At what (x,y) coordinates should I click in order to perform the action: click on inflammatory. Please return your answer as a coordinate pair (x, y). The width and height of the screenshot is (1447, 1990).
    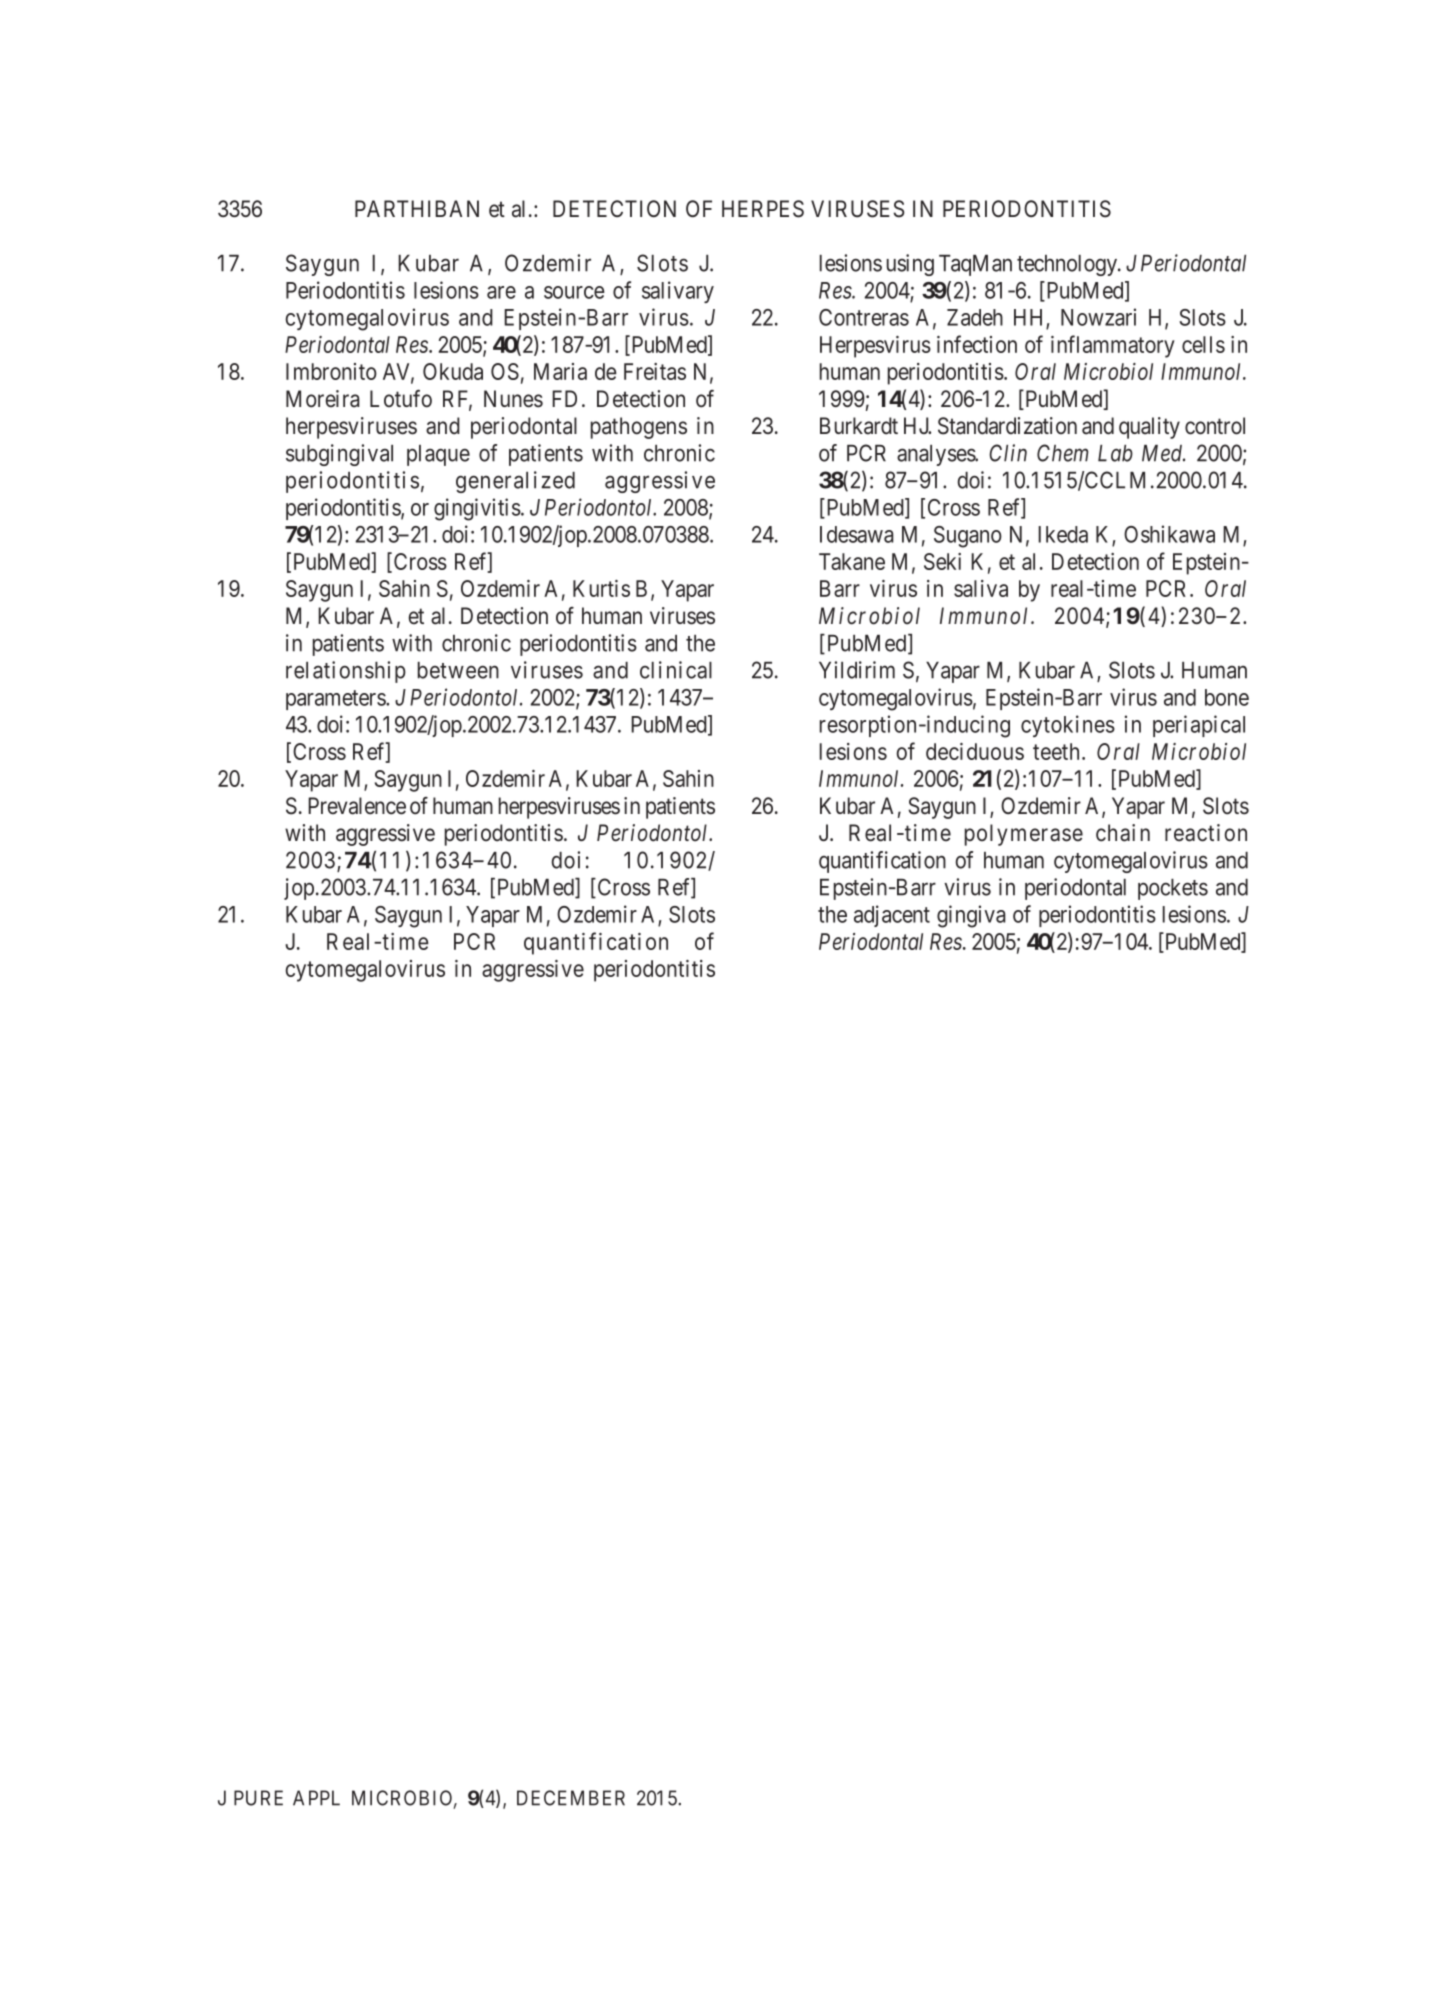
    Looking at the image, I should click on (1113, 346).
